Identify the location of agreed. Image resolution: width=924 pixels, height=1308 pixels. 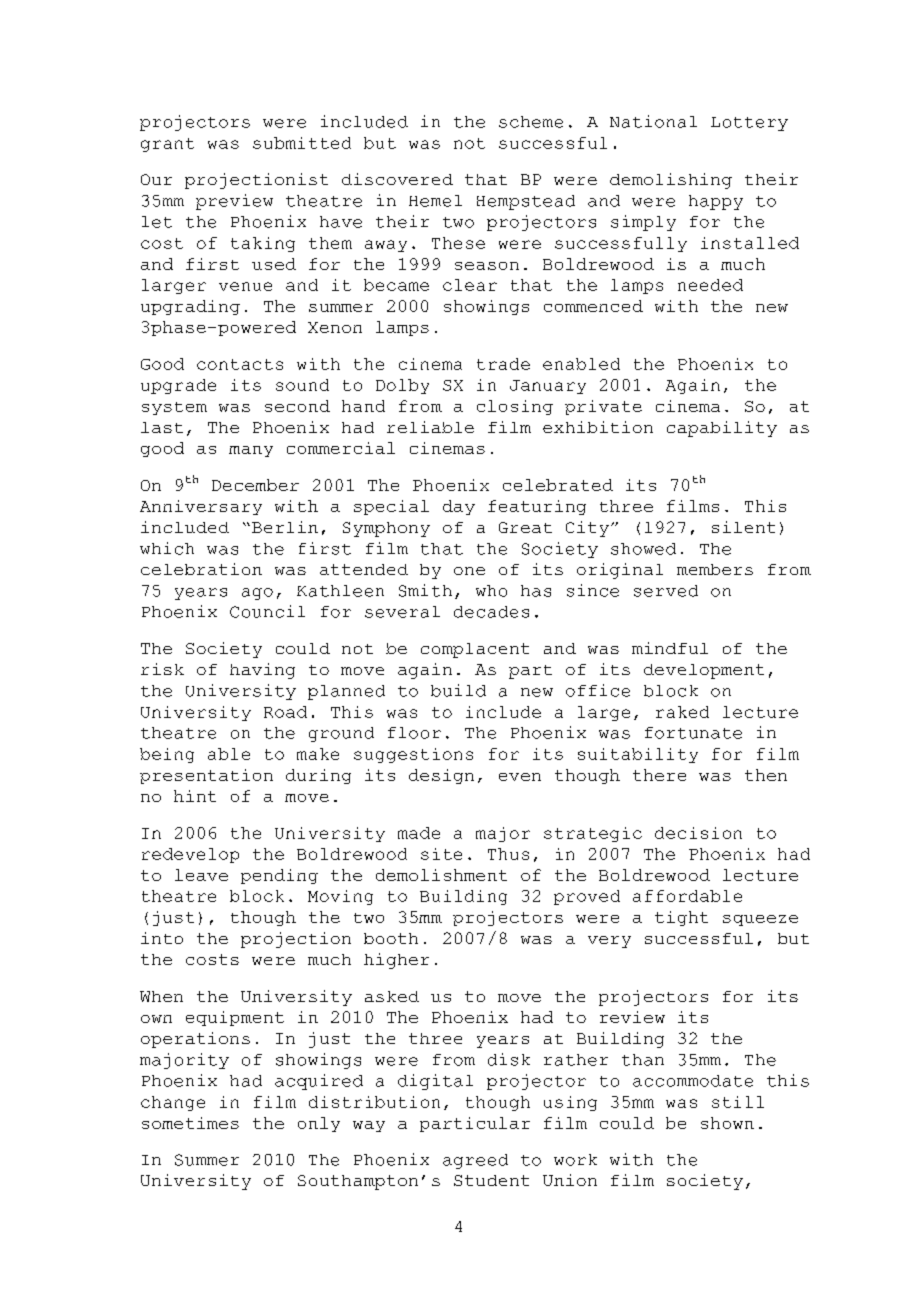
(475, 1161).
